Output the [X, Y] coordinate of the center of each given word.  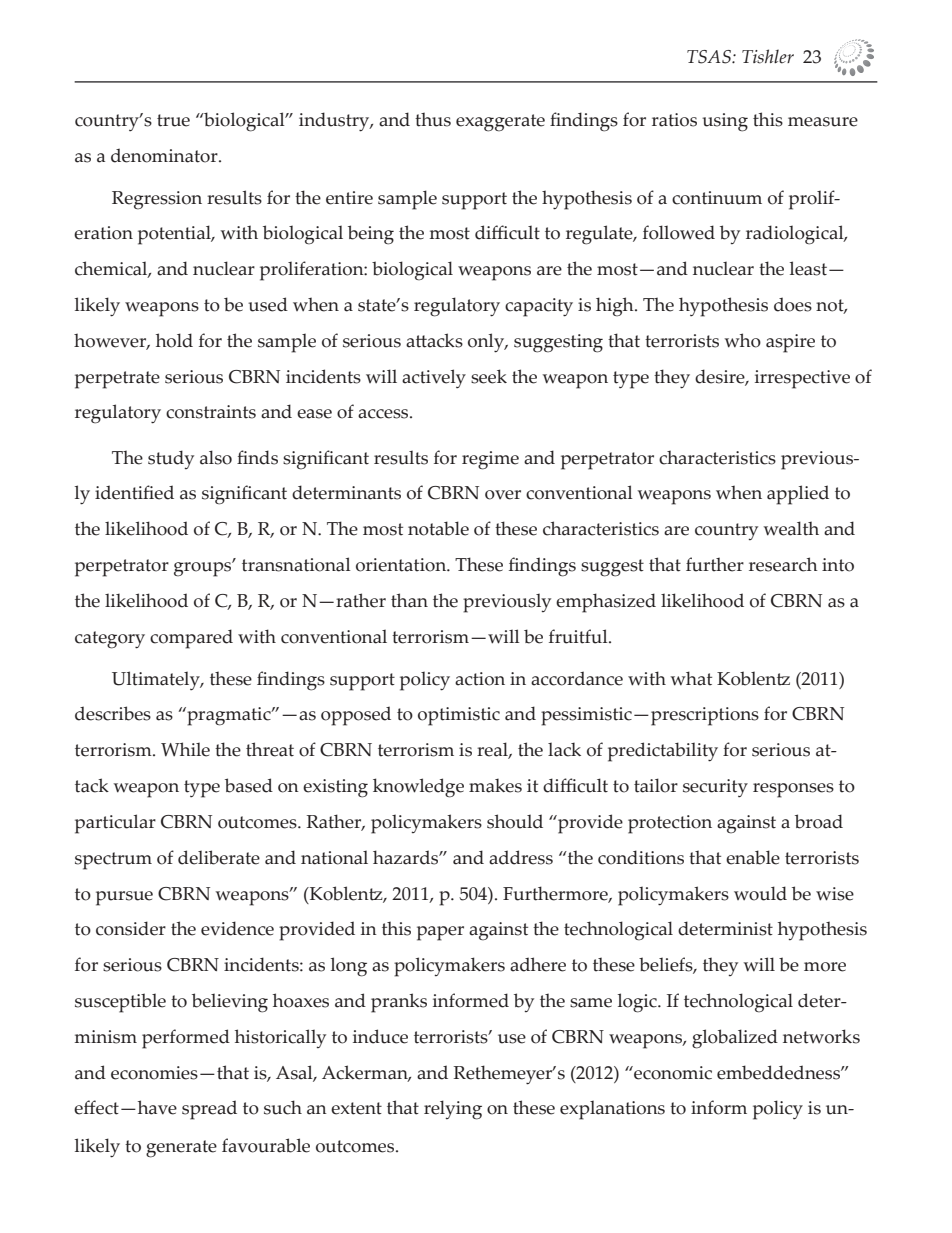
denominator [165, 155]
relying [453, 1110]
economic [672, 1073]
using [725, 122]
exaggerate [500, 123]
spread [209, 1110]
